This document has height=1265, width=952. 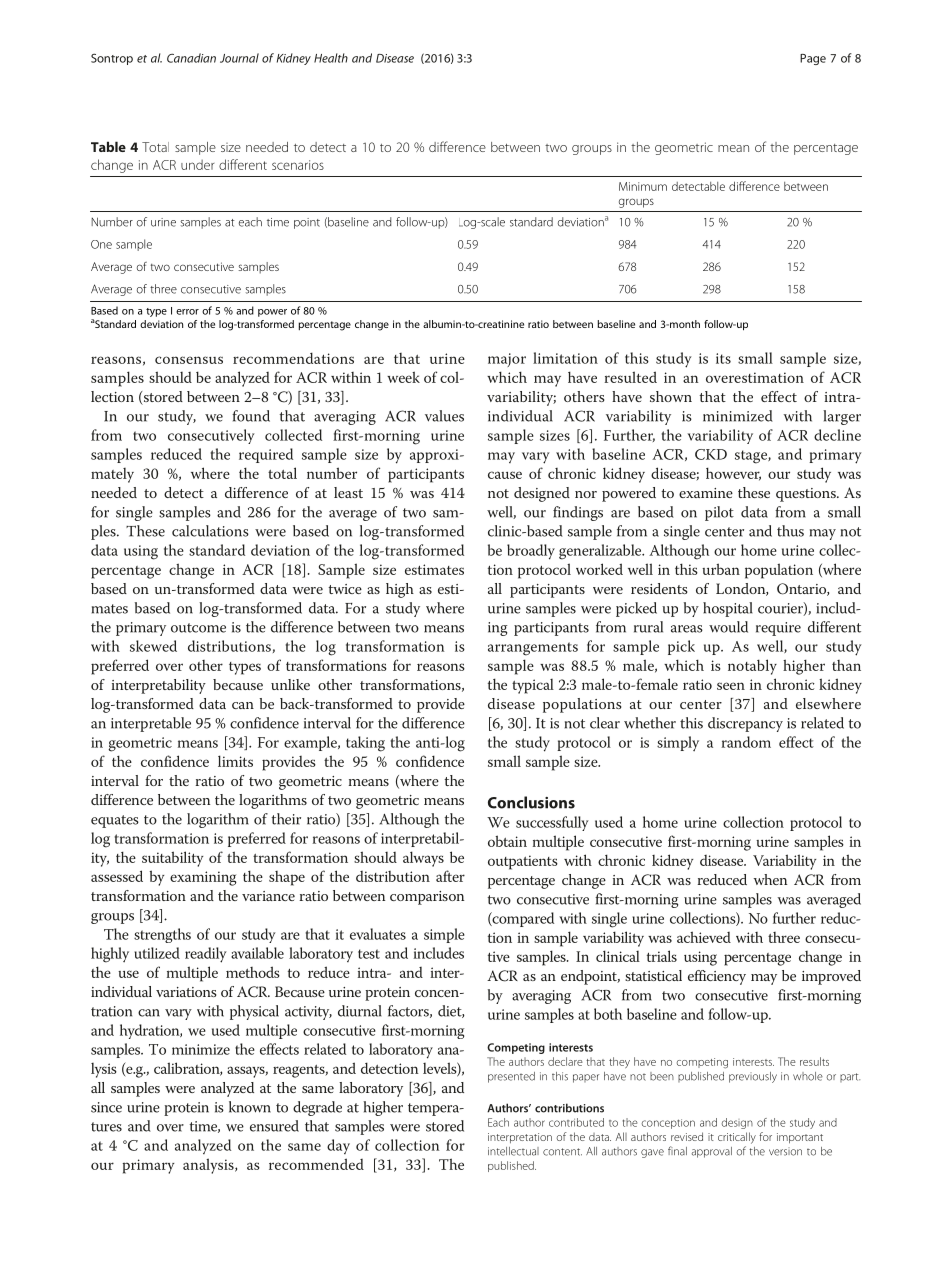 I want to click on found, so click(x=251, y=416).
